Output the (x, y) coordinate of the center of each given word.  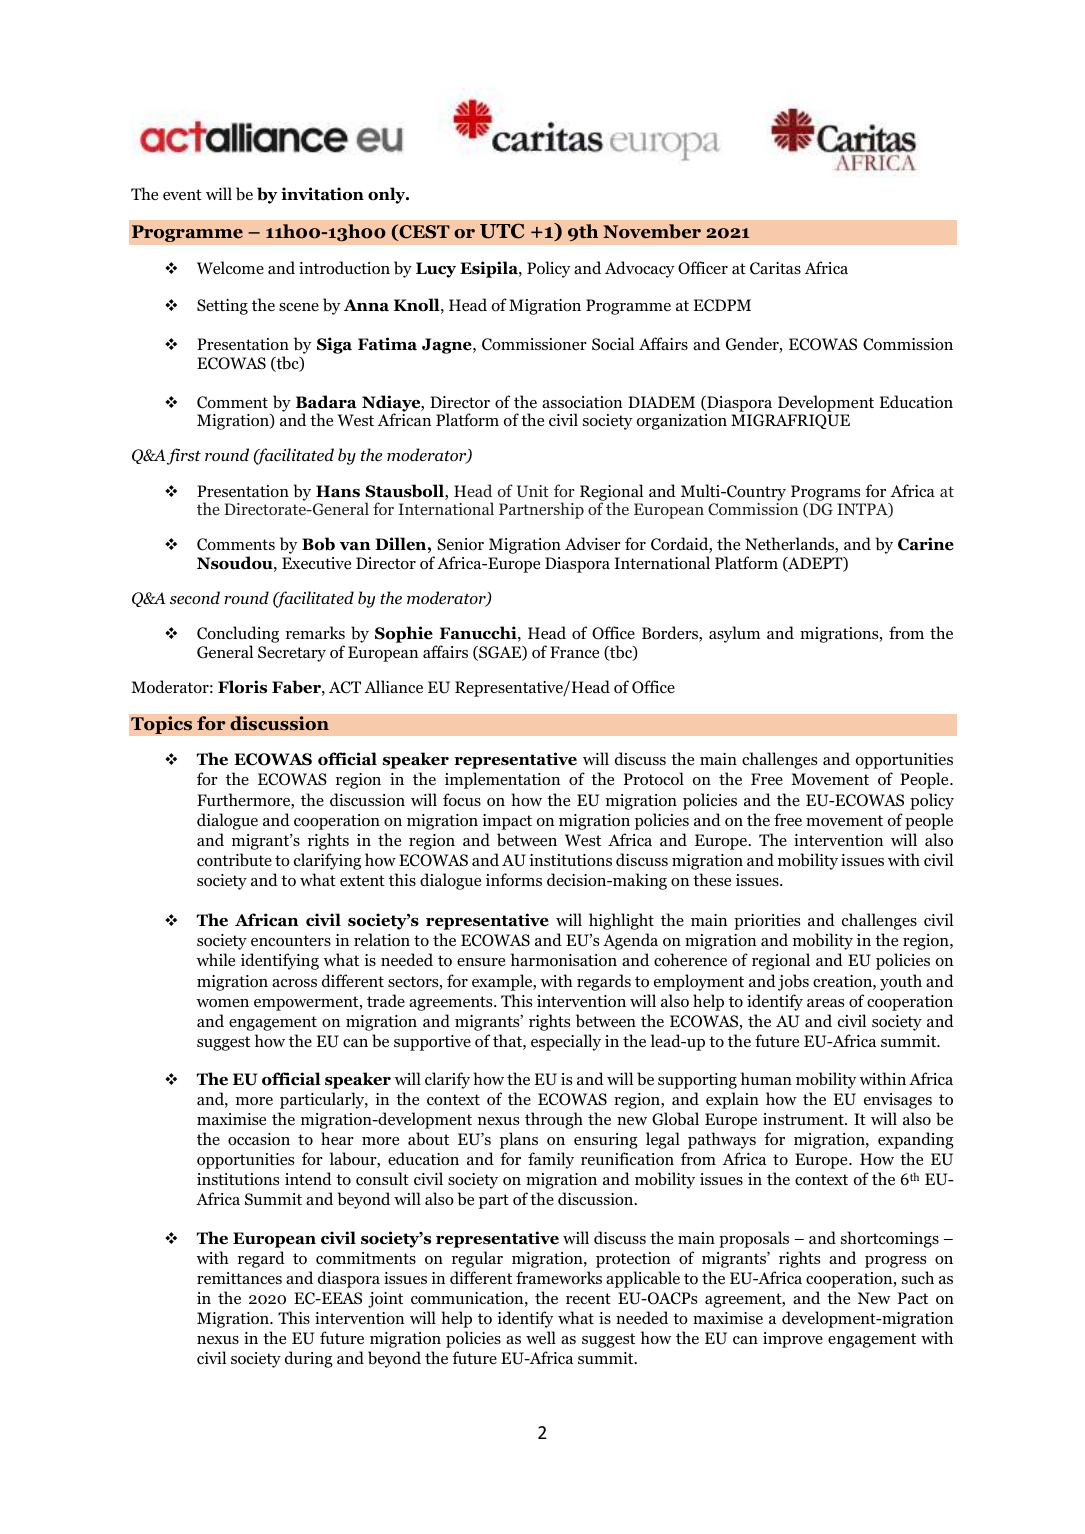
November (652, 231)
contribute (234, 860)
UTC (502, 231)
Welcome (230, 268)
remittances (239, 1278)
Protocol (654, 779)
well (541, 1337)
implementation (502, 780)
